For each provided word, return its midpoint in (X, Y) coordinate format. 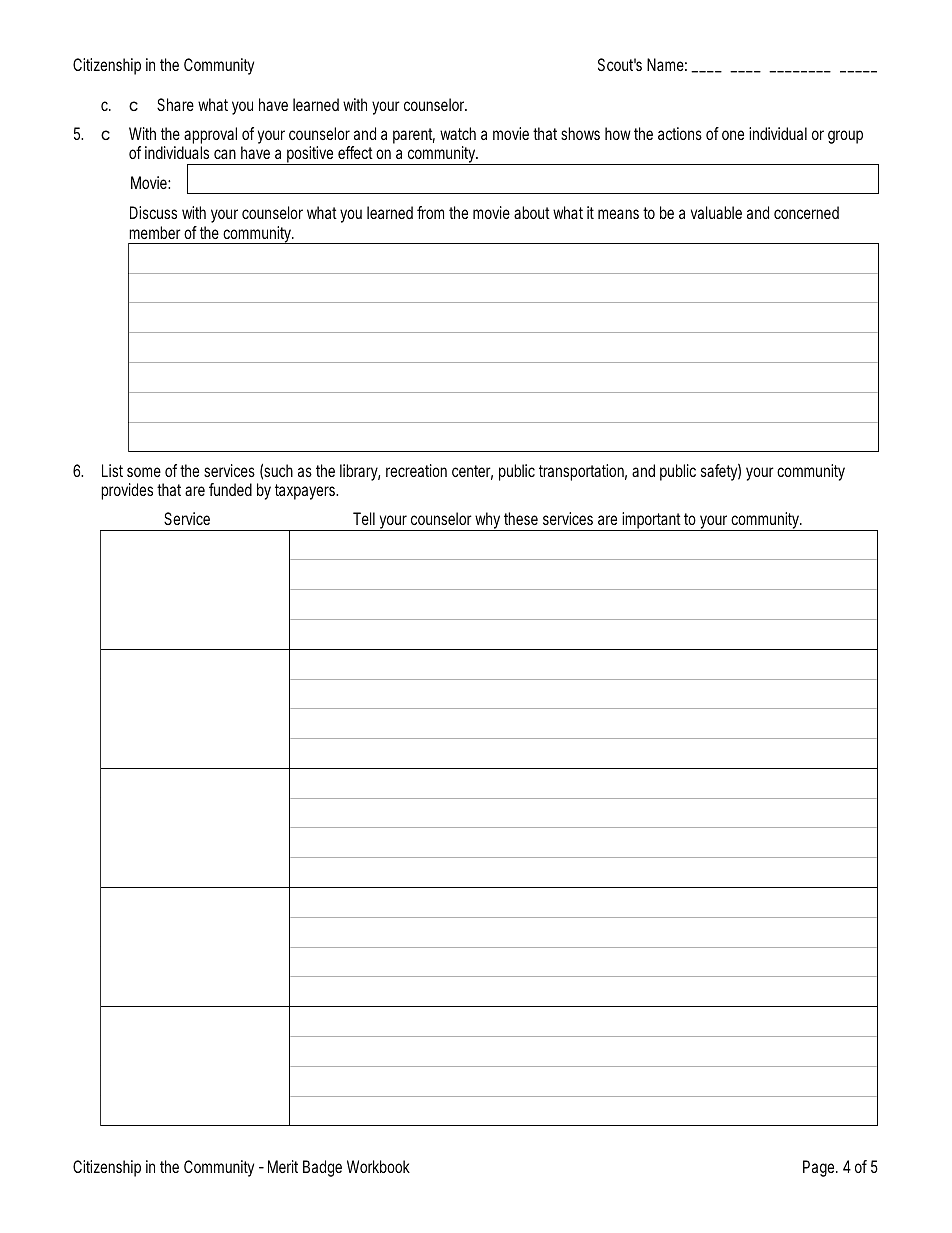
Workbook (378, 1166)
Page (818, 1168)
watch (458, 133)
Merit (283, 1166)
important (651, 521)
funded (230, 489)
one (733, 135)
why (487, 521)
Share (175, 104)
